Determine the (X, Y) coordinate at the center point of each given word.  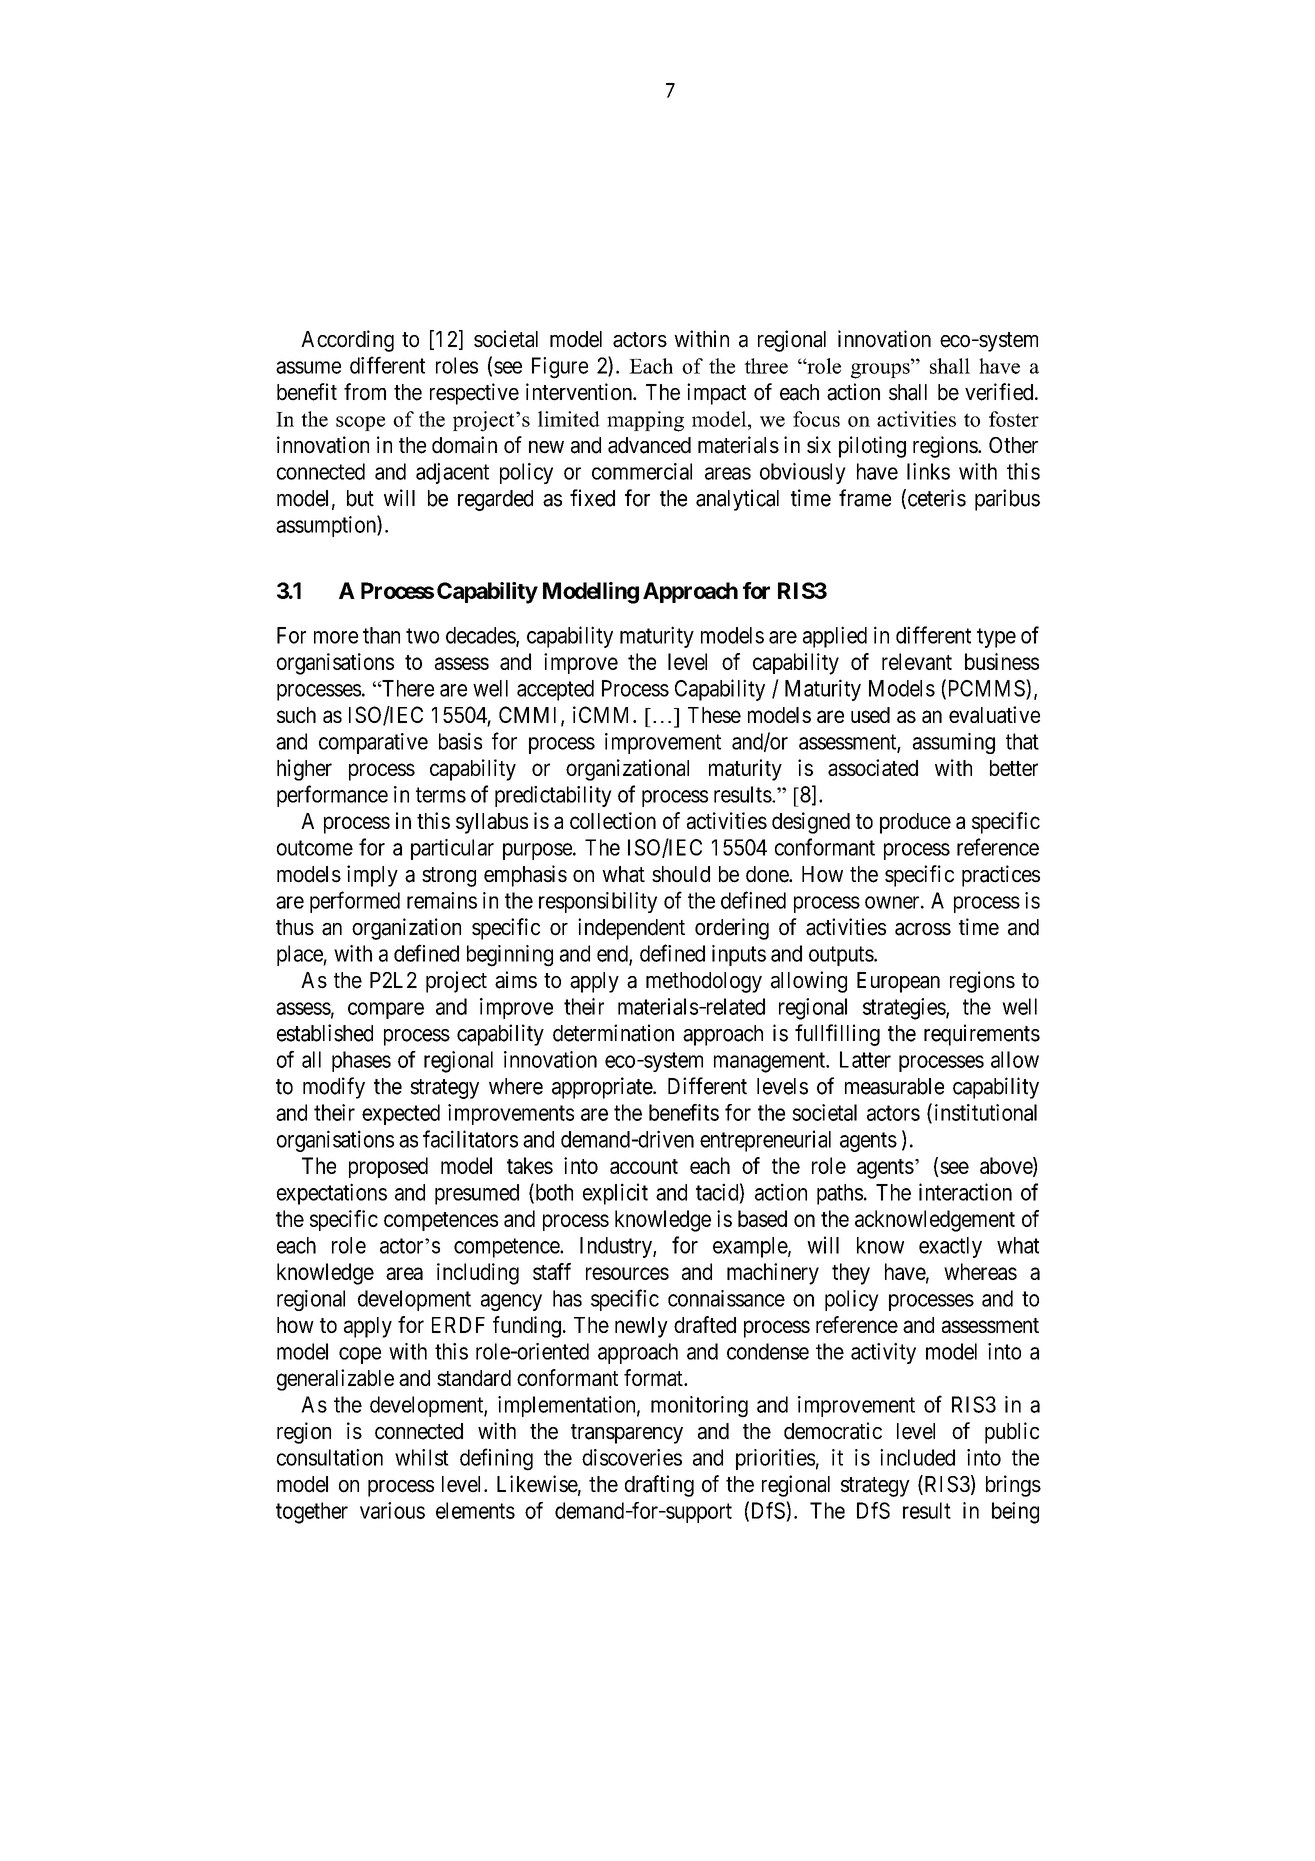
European (898, 982)
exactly (950, 1247)
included (917, 1457)
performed (355, 902)
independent (631, 929)
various (392, 1510)
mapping (645, 421)
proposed (388, 1167)
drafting (659, 1486)
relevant (917, 661)
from (365, 392)
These (714, 715)
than (381, 635)
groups (881, 371)
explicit (615, 1194)
